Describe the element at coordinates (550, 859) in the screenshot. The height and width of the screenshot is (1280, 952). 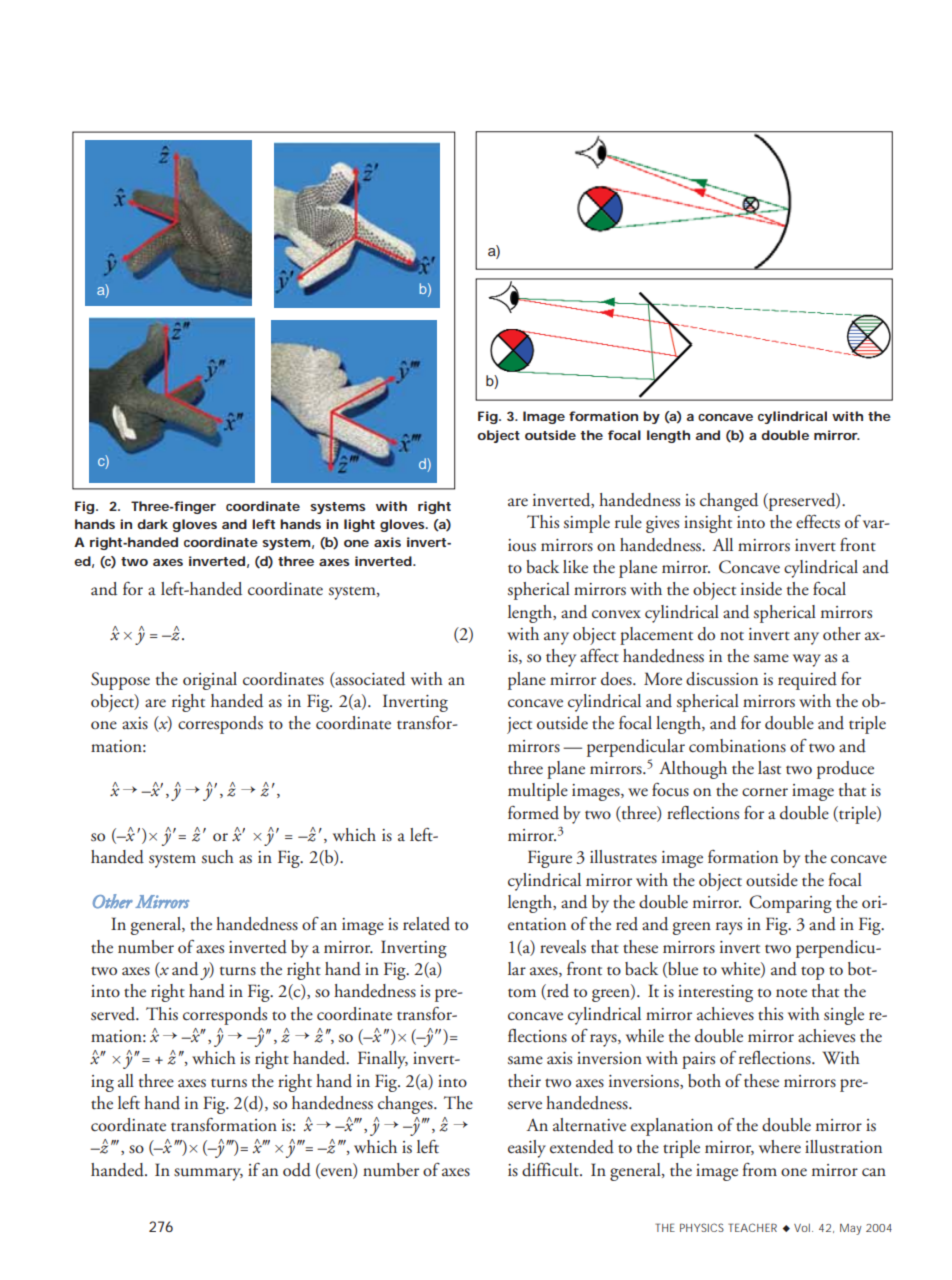
I see `Figure` at that location.
